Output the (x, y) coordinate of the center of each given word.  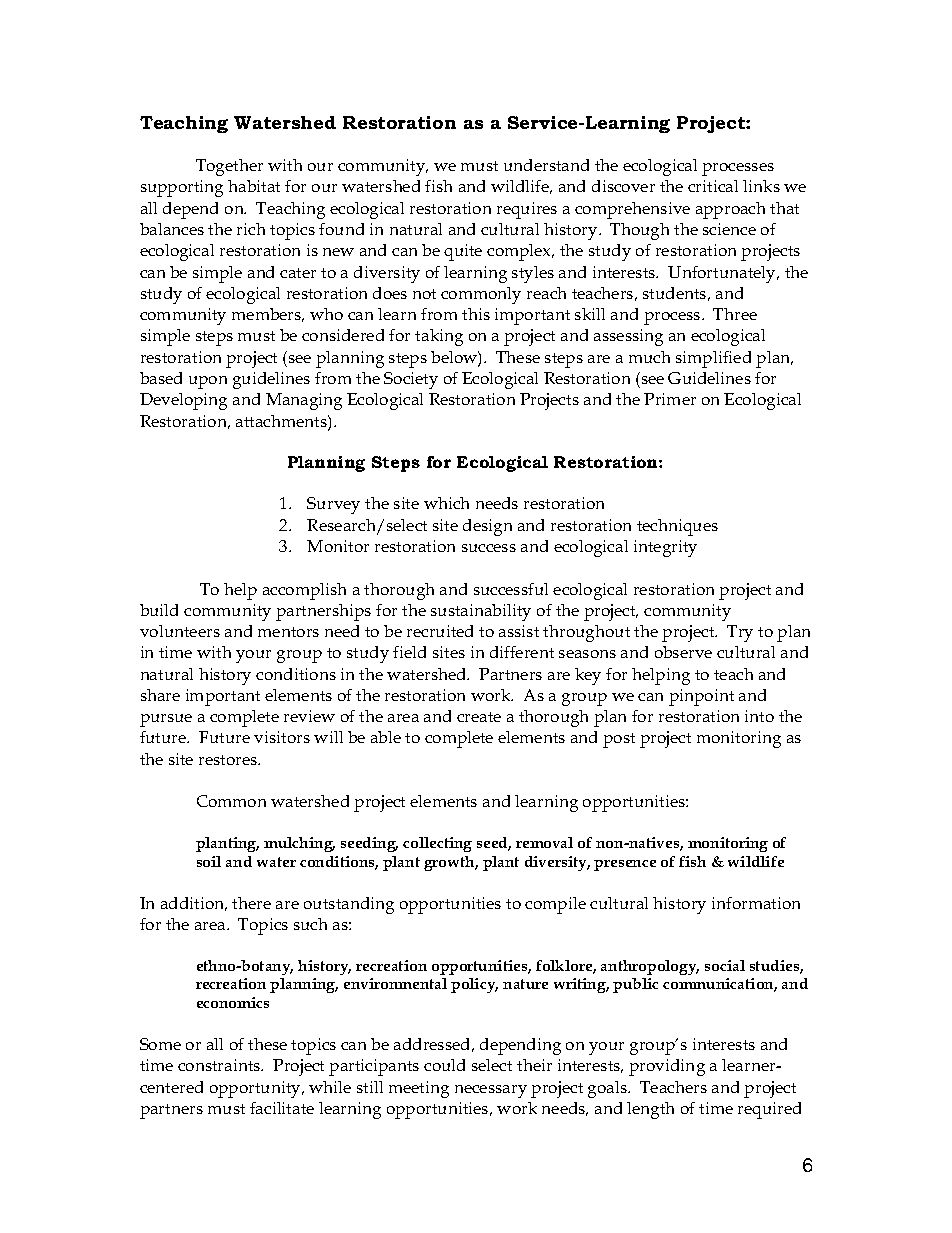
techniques (677, 527)
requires (527, 210)
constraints (220, 1065)
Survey (333, 505)
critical (713, 186)
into (759, 716)
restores (229, 760)
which (446, 503)
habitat (254, 186)
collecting (437, 844)
